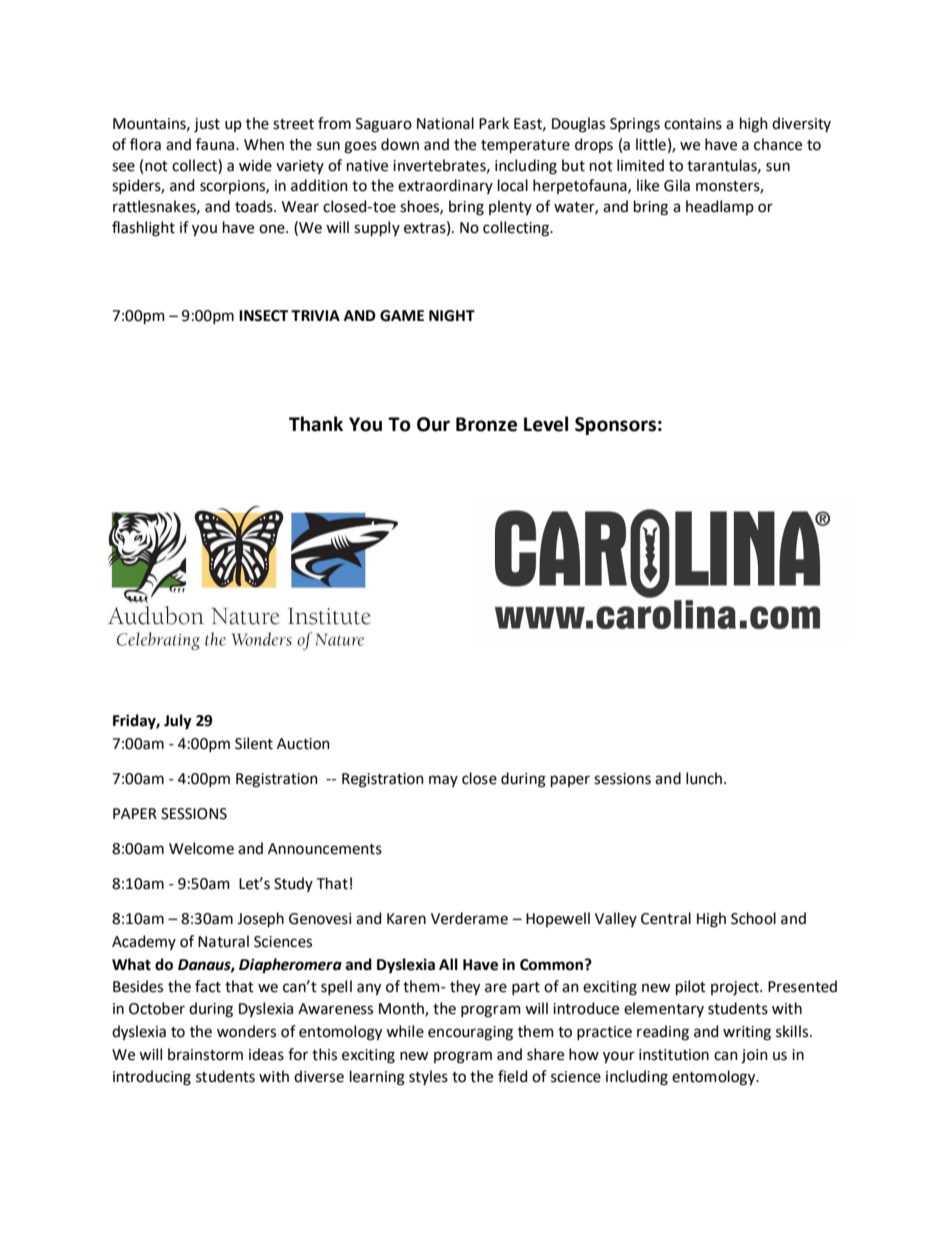  What do you see at coordinates (693, 124) in the screenshot?
I see `contains` at bounding box center [693, 124].
